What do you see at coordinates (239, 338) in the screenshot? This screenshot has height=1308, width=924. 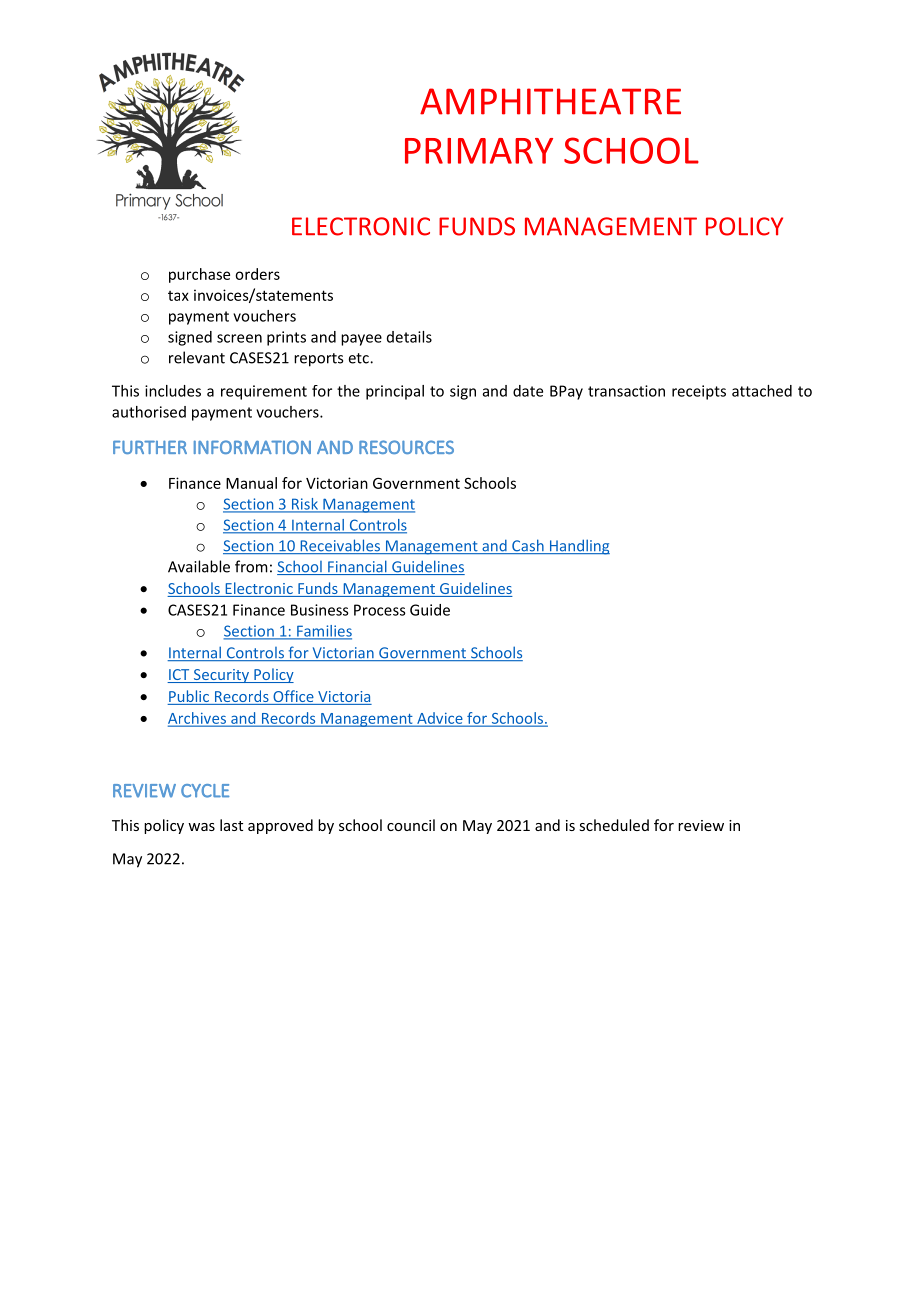 I see `screen` at bounding box center [239, 338].
